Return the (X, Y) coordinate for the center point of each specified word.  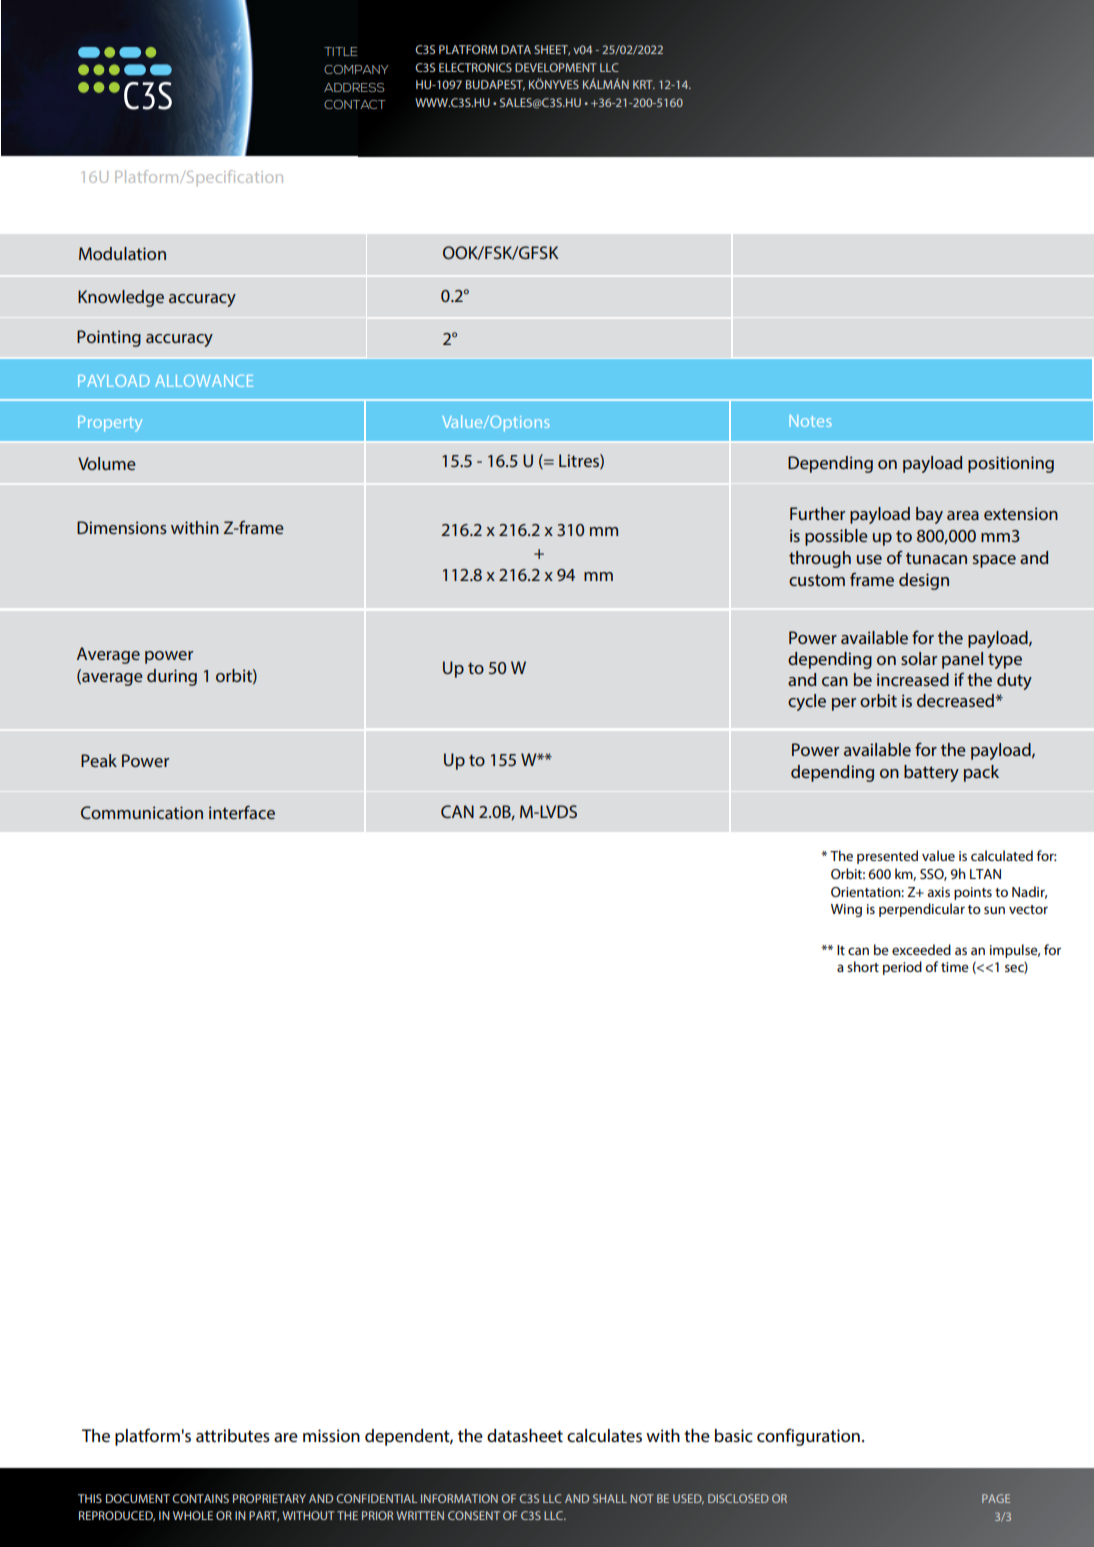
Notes (810, 421)
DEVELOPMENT (556, 67)
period (902, 968)
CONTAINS (200, 1498)
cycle (807, 702)
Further (817, 513)
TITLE (340, 51)
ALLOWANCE (204, 381)
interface (242, 812)
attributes (233, 1435)
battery (931, 773)
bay (929, 515)
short (863, 966)
